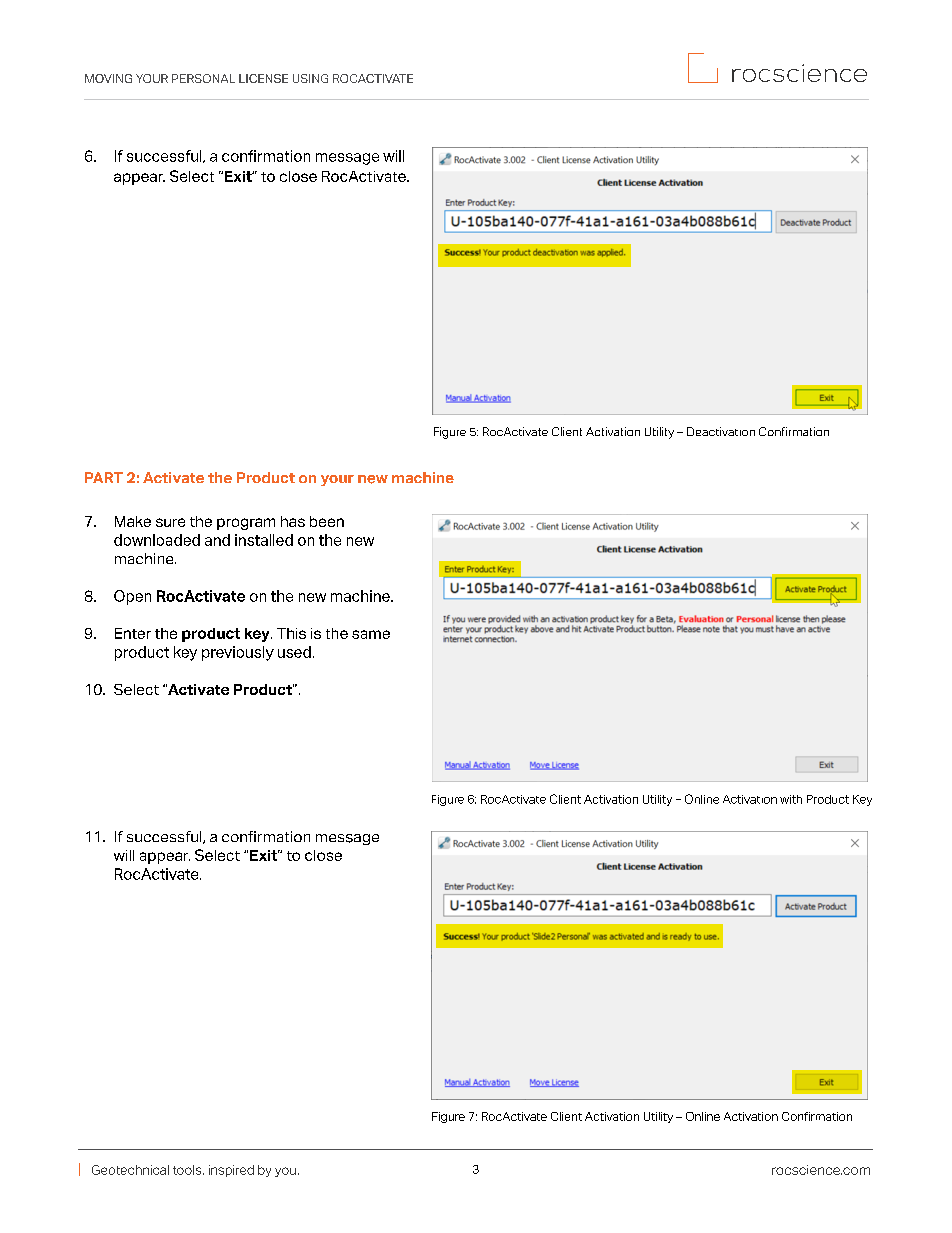  What do you see at coordinates (263, 78) in the screenshot?
I see `LICENSE` at bounding box center [263, 78].
